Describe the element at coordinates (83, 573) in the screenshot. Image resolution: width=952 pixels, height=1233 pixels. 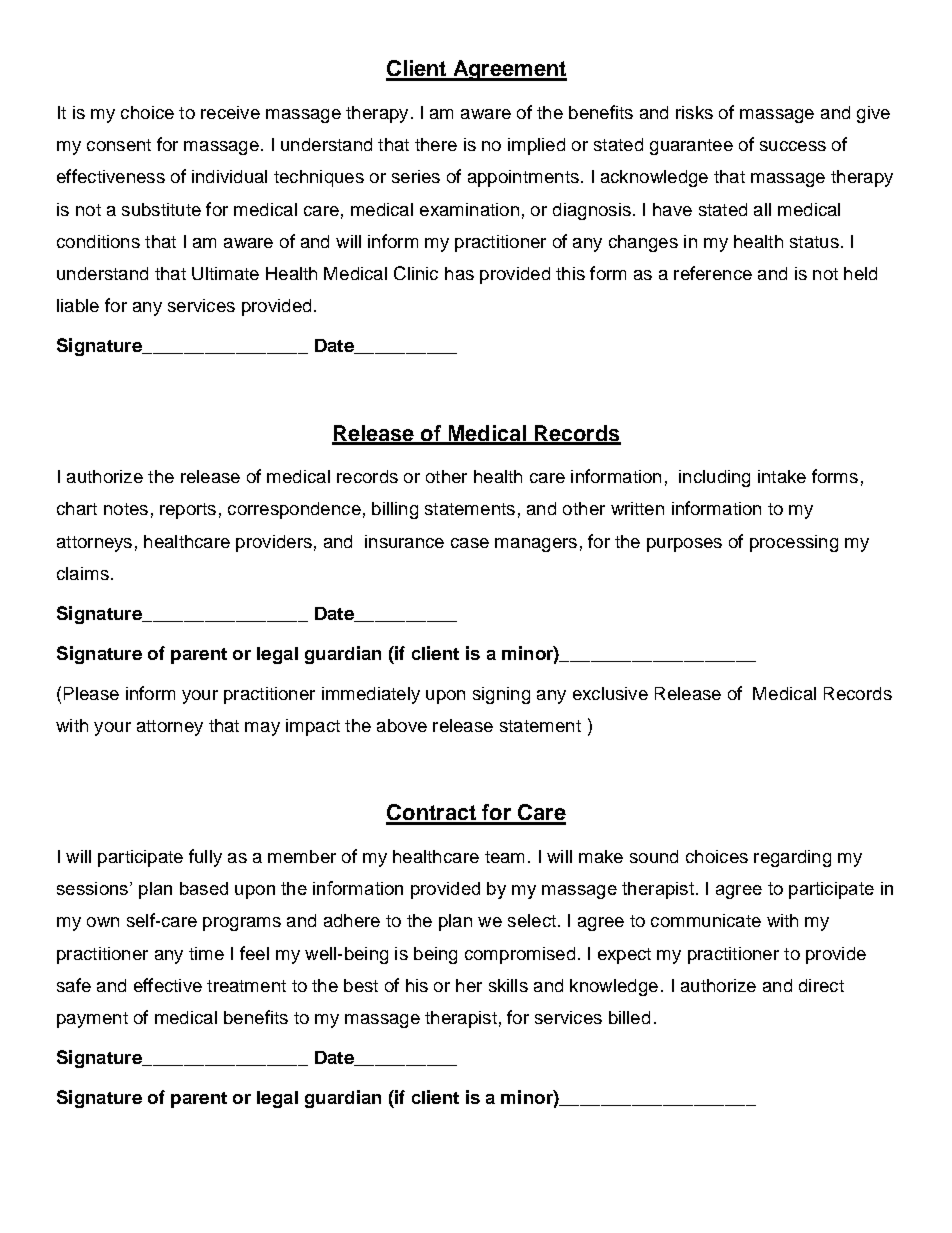
I see `claims` at that location.
